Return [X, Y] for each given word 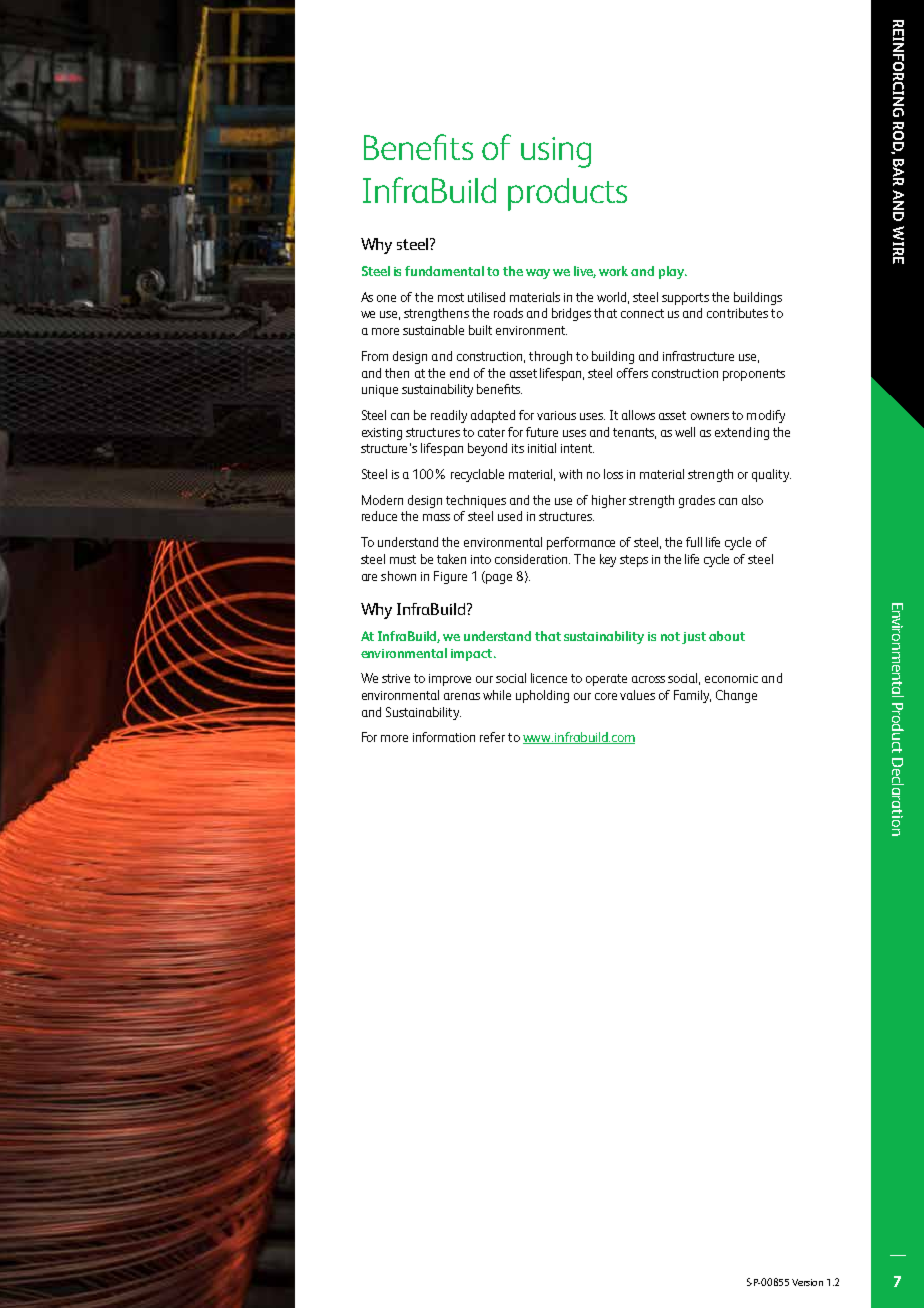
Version [807, 1282]
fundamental [444, 271]
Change [736, 696]
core [606, 696]
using [556, 152]
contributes [737, 313]
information [444, 737]
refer [492, 737]
